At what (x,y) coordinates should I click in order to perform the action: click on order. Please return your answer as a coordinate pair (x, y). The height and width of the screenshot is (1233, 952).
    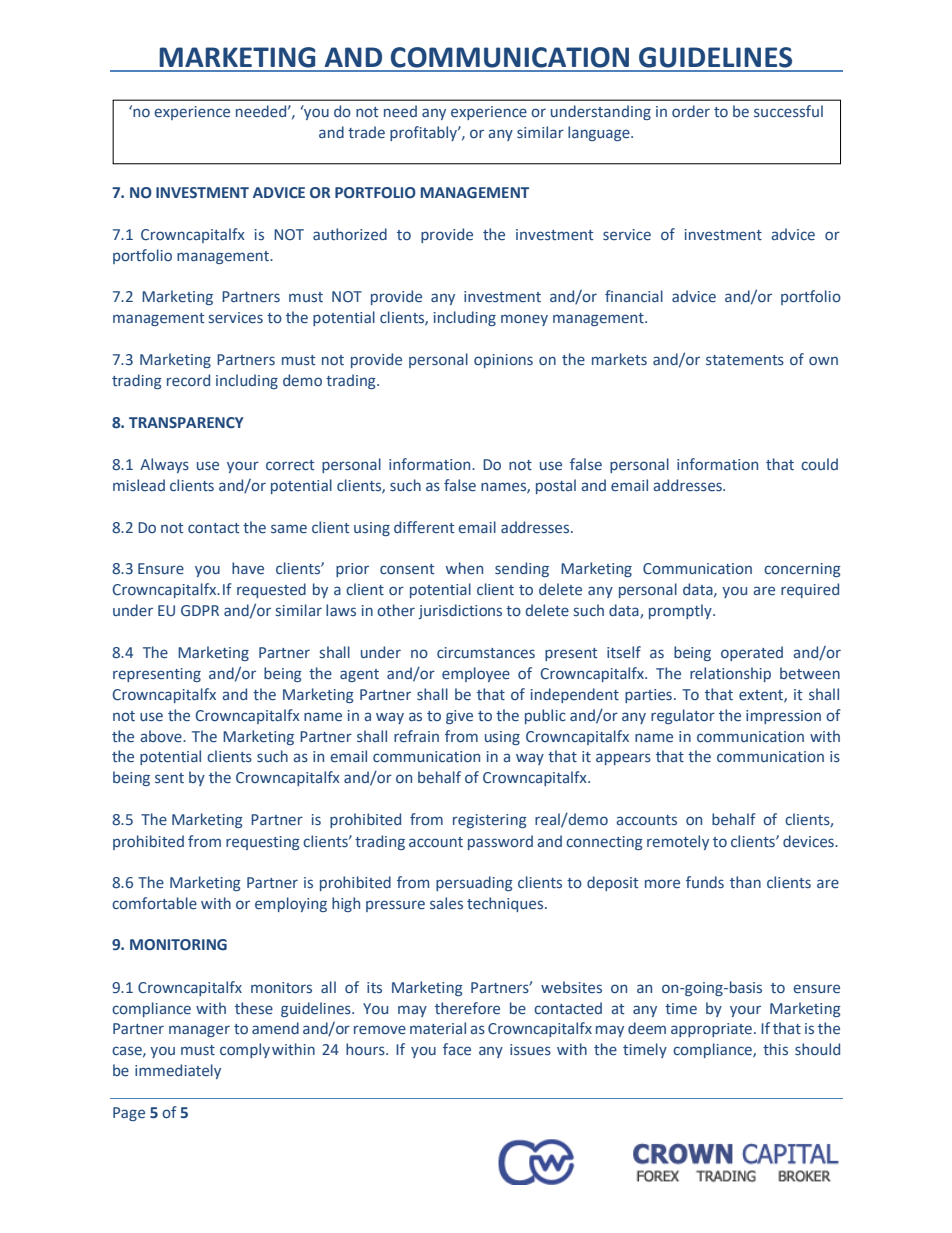
    Looking at the image, I should click on (691, 111).
